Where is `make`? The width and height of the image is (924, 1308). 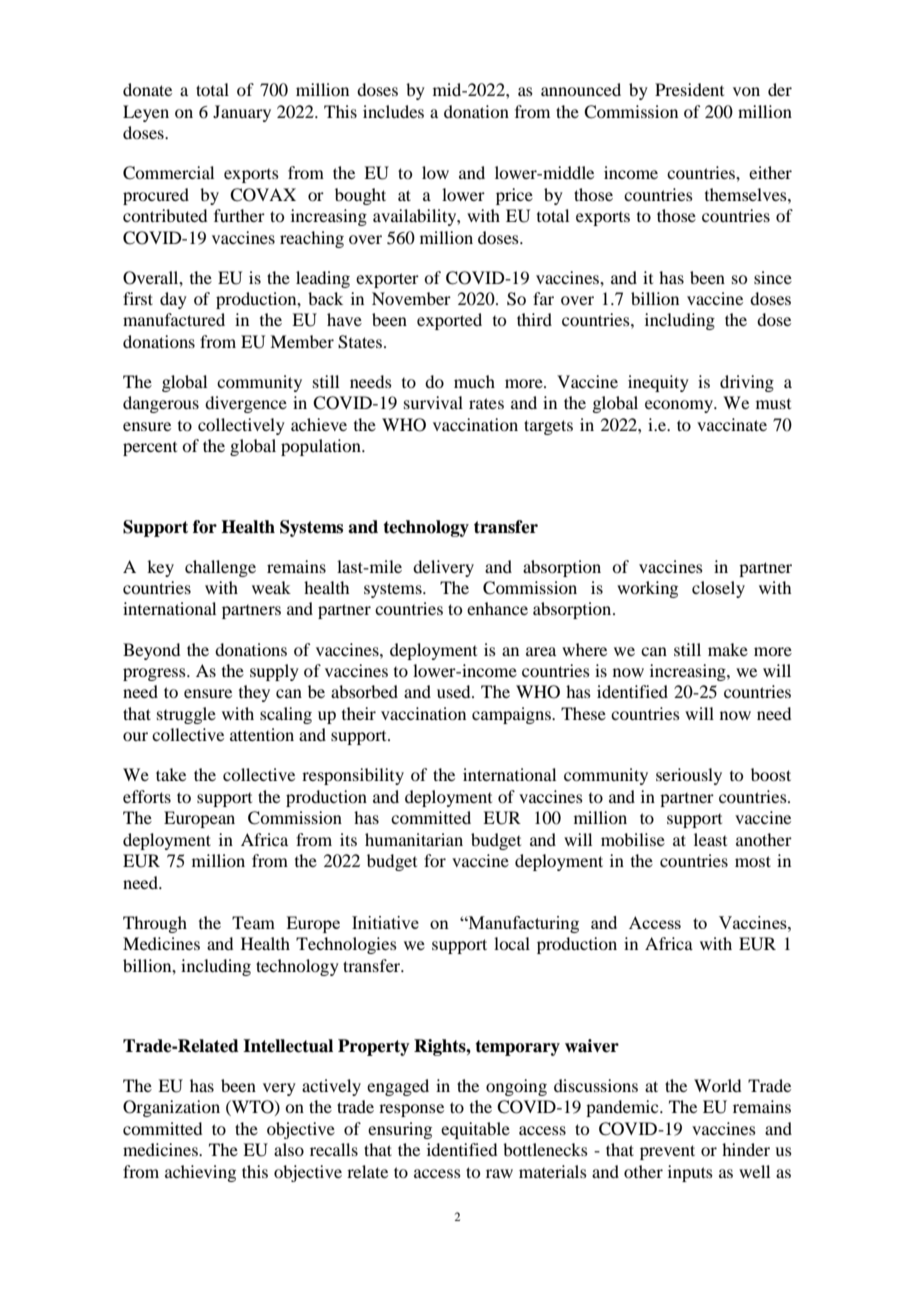
make is located at coordinates (728, 649).
